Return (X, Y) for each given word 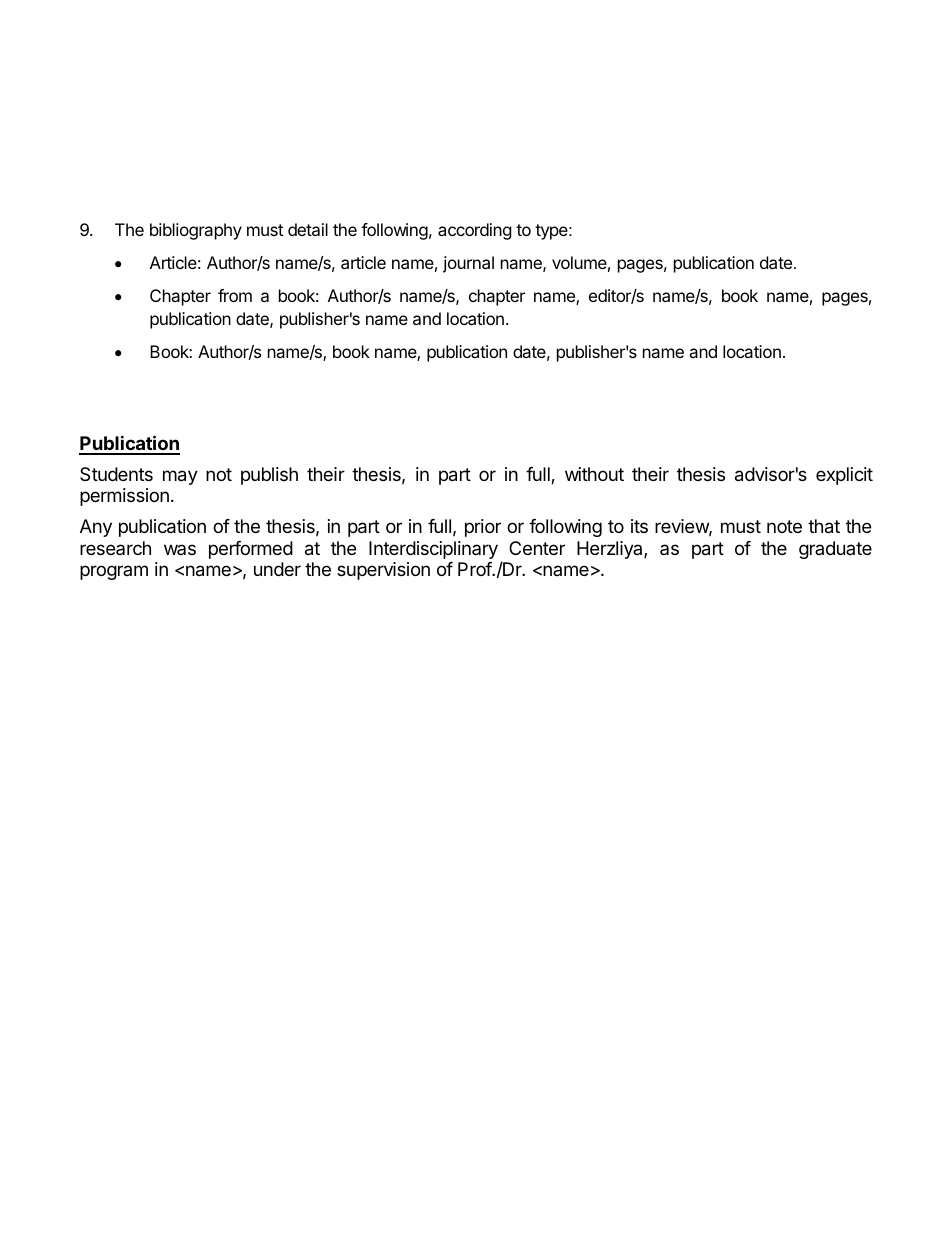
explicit (844, 476)
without (594, 474)
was (180, 549)
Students (116, 474)
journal (468, 264)
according (475, 231)
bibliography (196, 231)
